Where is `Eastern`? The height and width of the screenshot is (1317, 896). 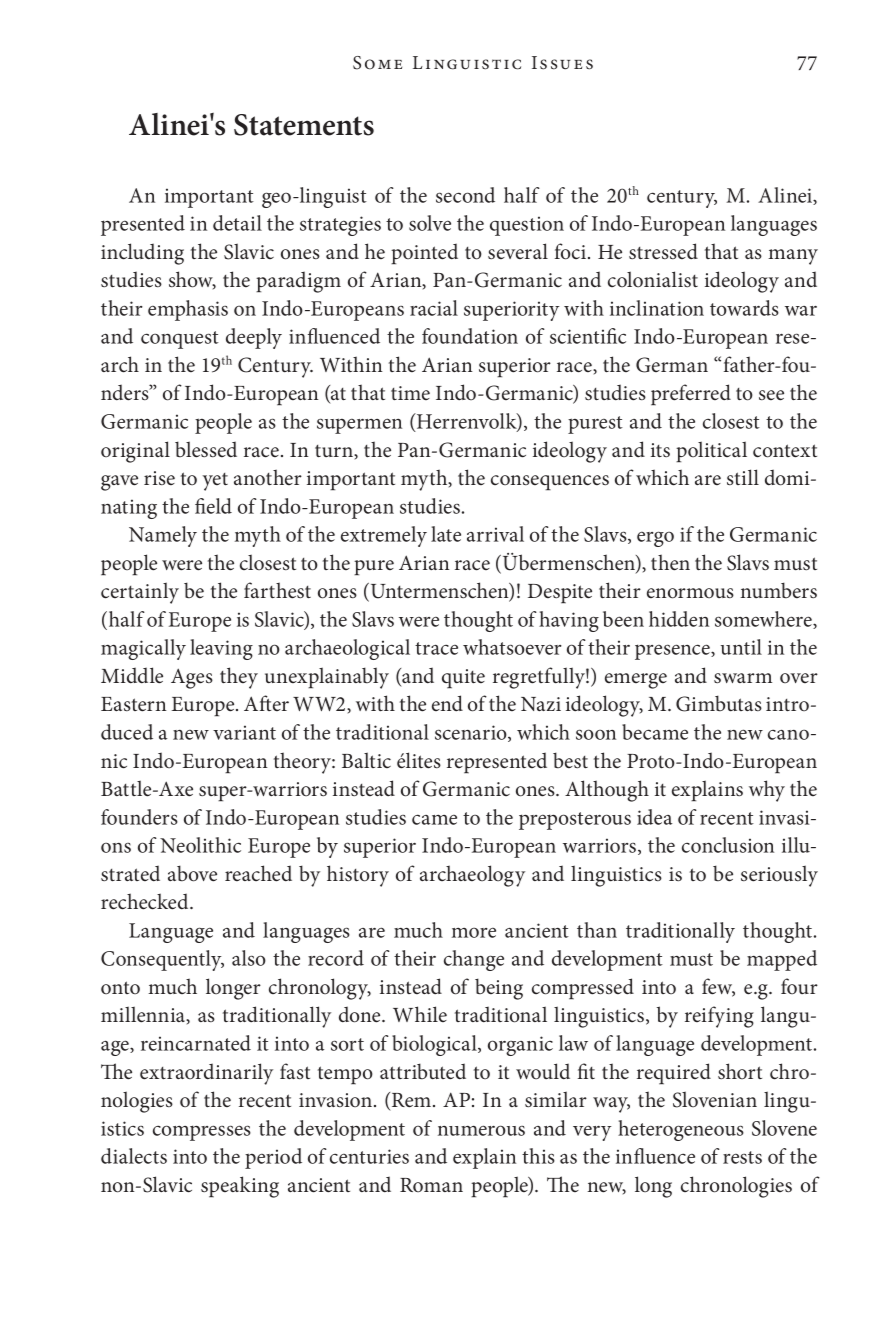 Eastern is located at coordinates (134, 704).
